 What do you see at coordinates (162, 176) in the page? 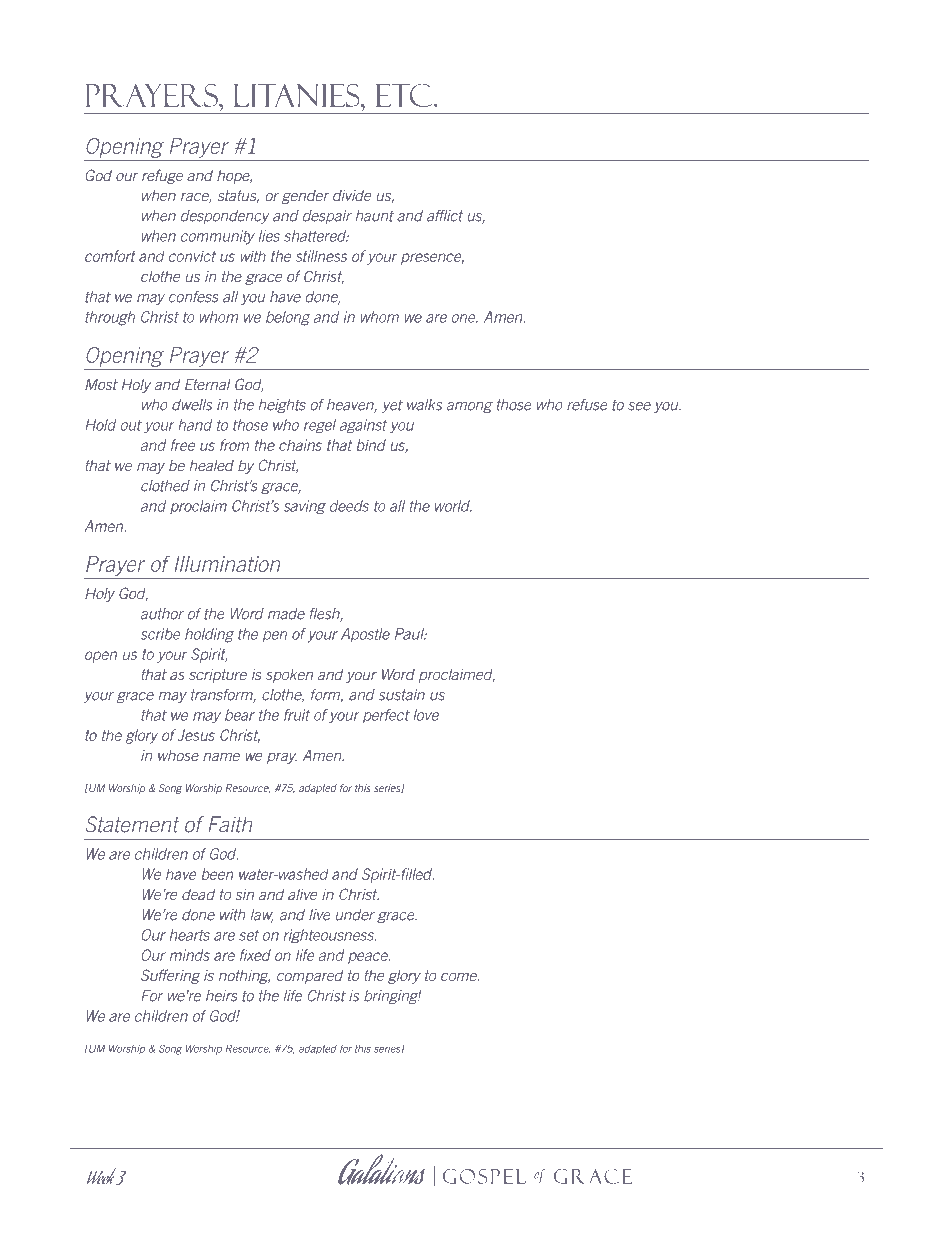
I see `refuge` at bounding box center [162, 176].
